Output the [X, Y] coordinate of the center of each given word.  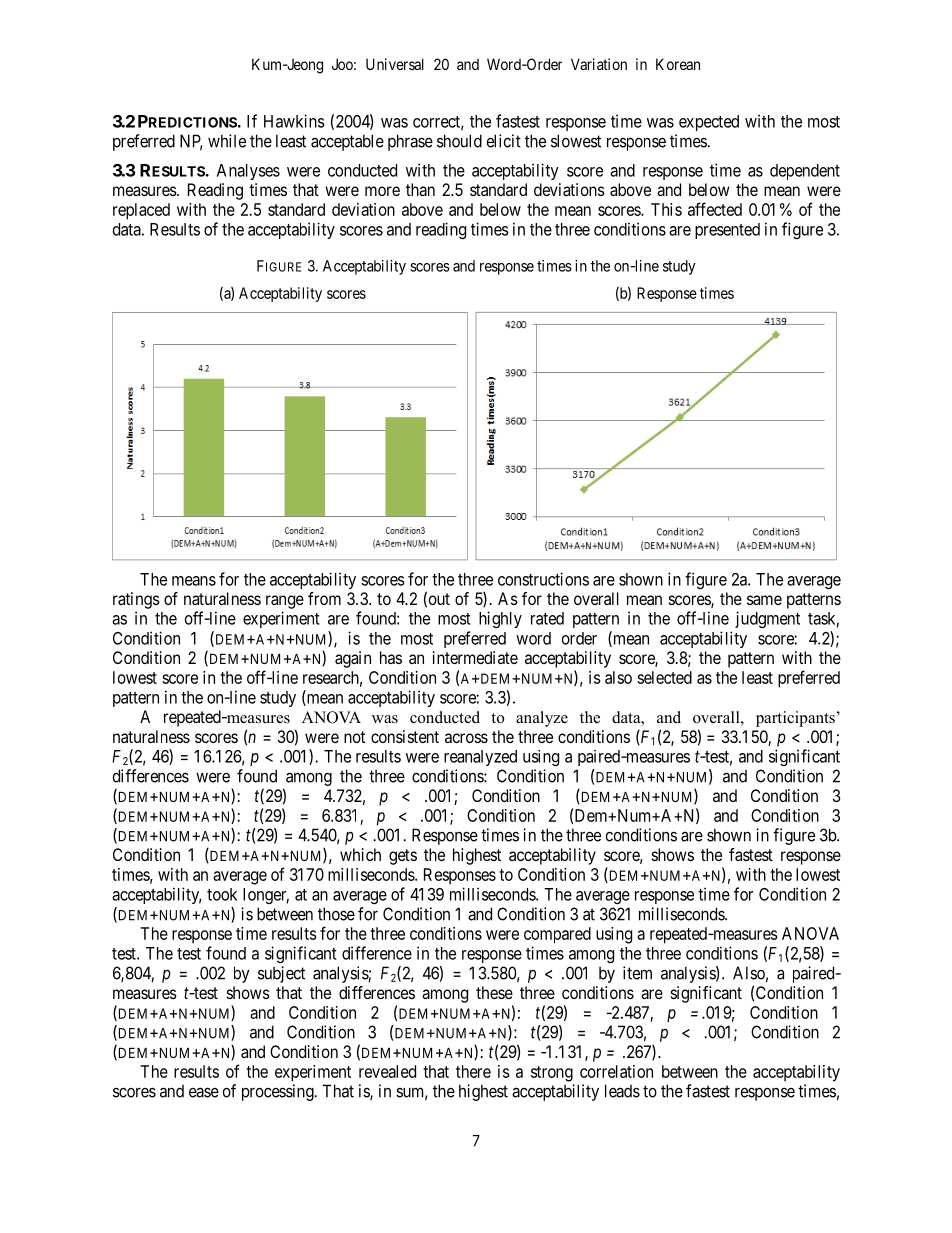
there [473, 1071]
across [466, 738]
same [764, 600]
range [285, 602]
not [354, 737]
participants [795, 719]
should [459, 141]
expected [709, 123]
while [227, 141]
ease [204, 1092]
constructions [543, 579]
